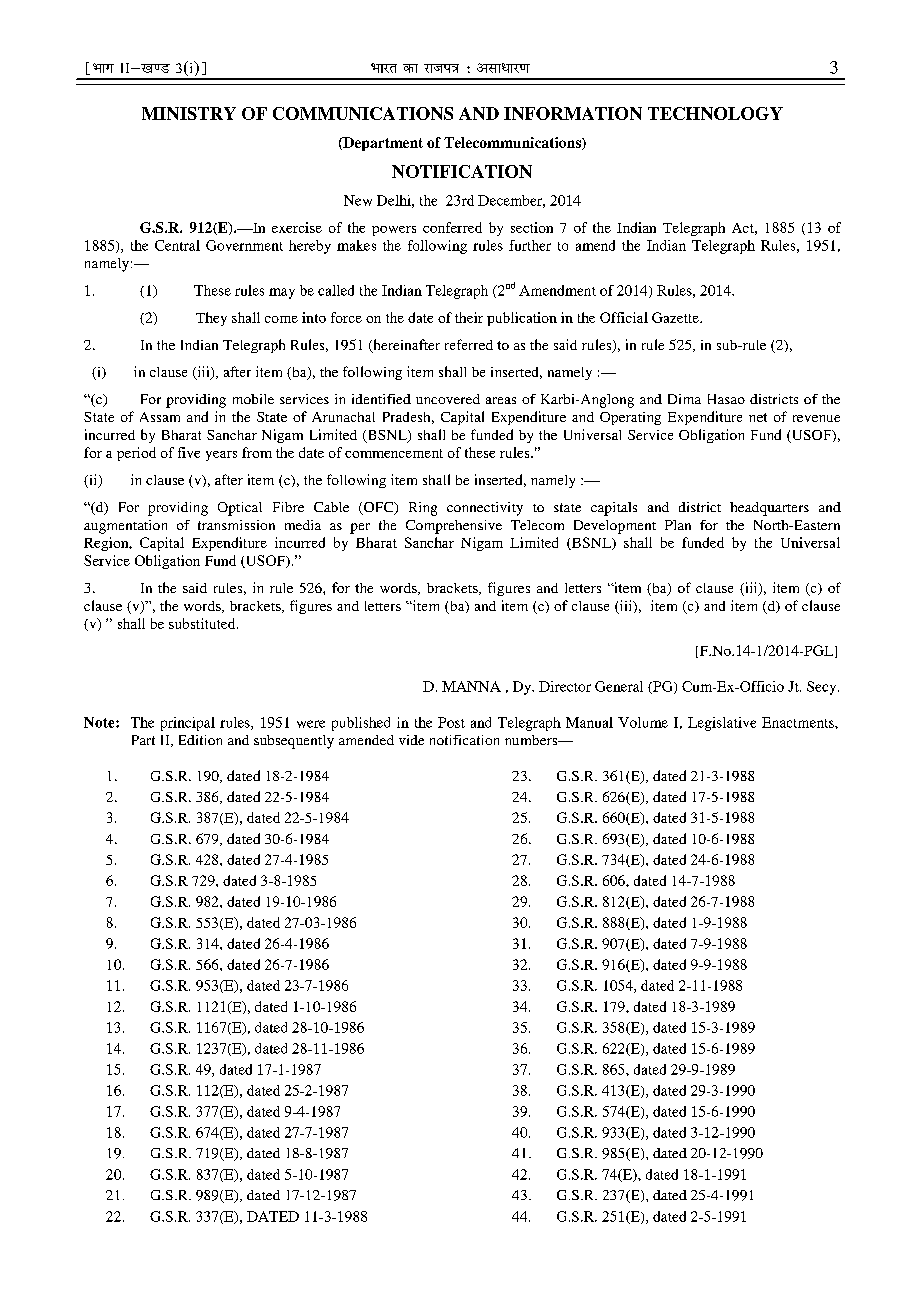 This screenshot has height=1308, width=924. What do you see at coordinates (469, 317) in the screenshot?
I see `their` at bounding box center [469, 317].
